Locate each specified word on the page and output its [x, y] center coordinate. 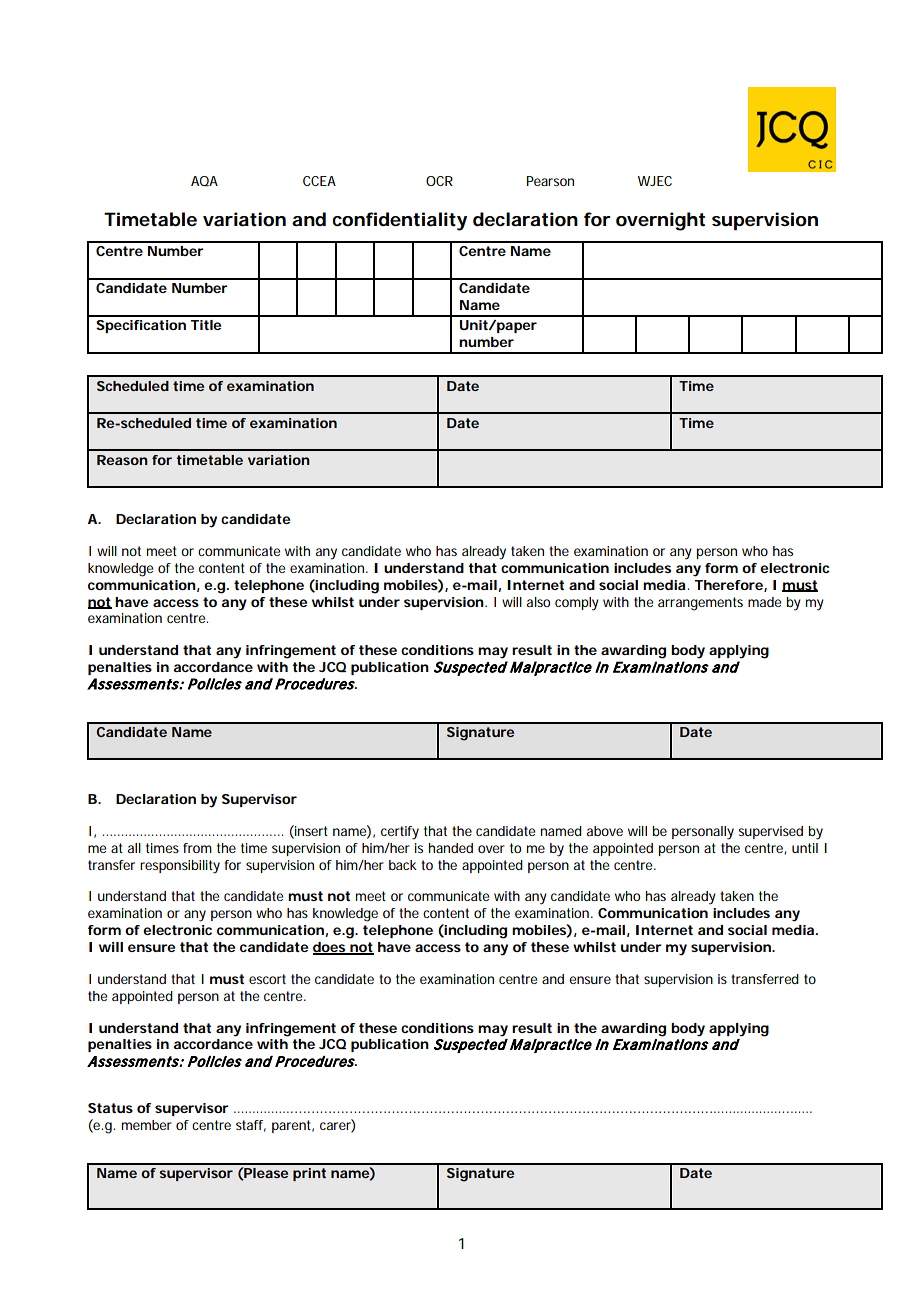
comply [577, 604]
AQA [204, 181]
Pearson [550, 181]
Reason [122, 460]
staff [251, 1126]
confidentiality [399, 221]
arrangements [700, 604]
